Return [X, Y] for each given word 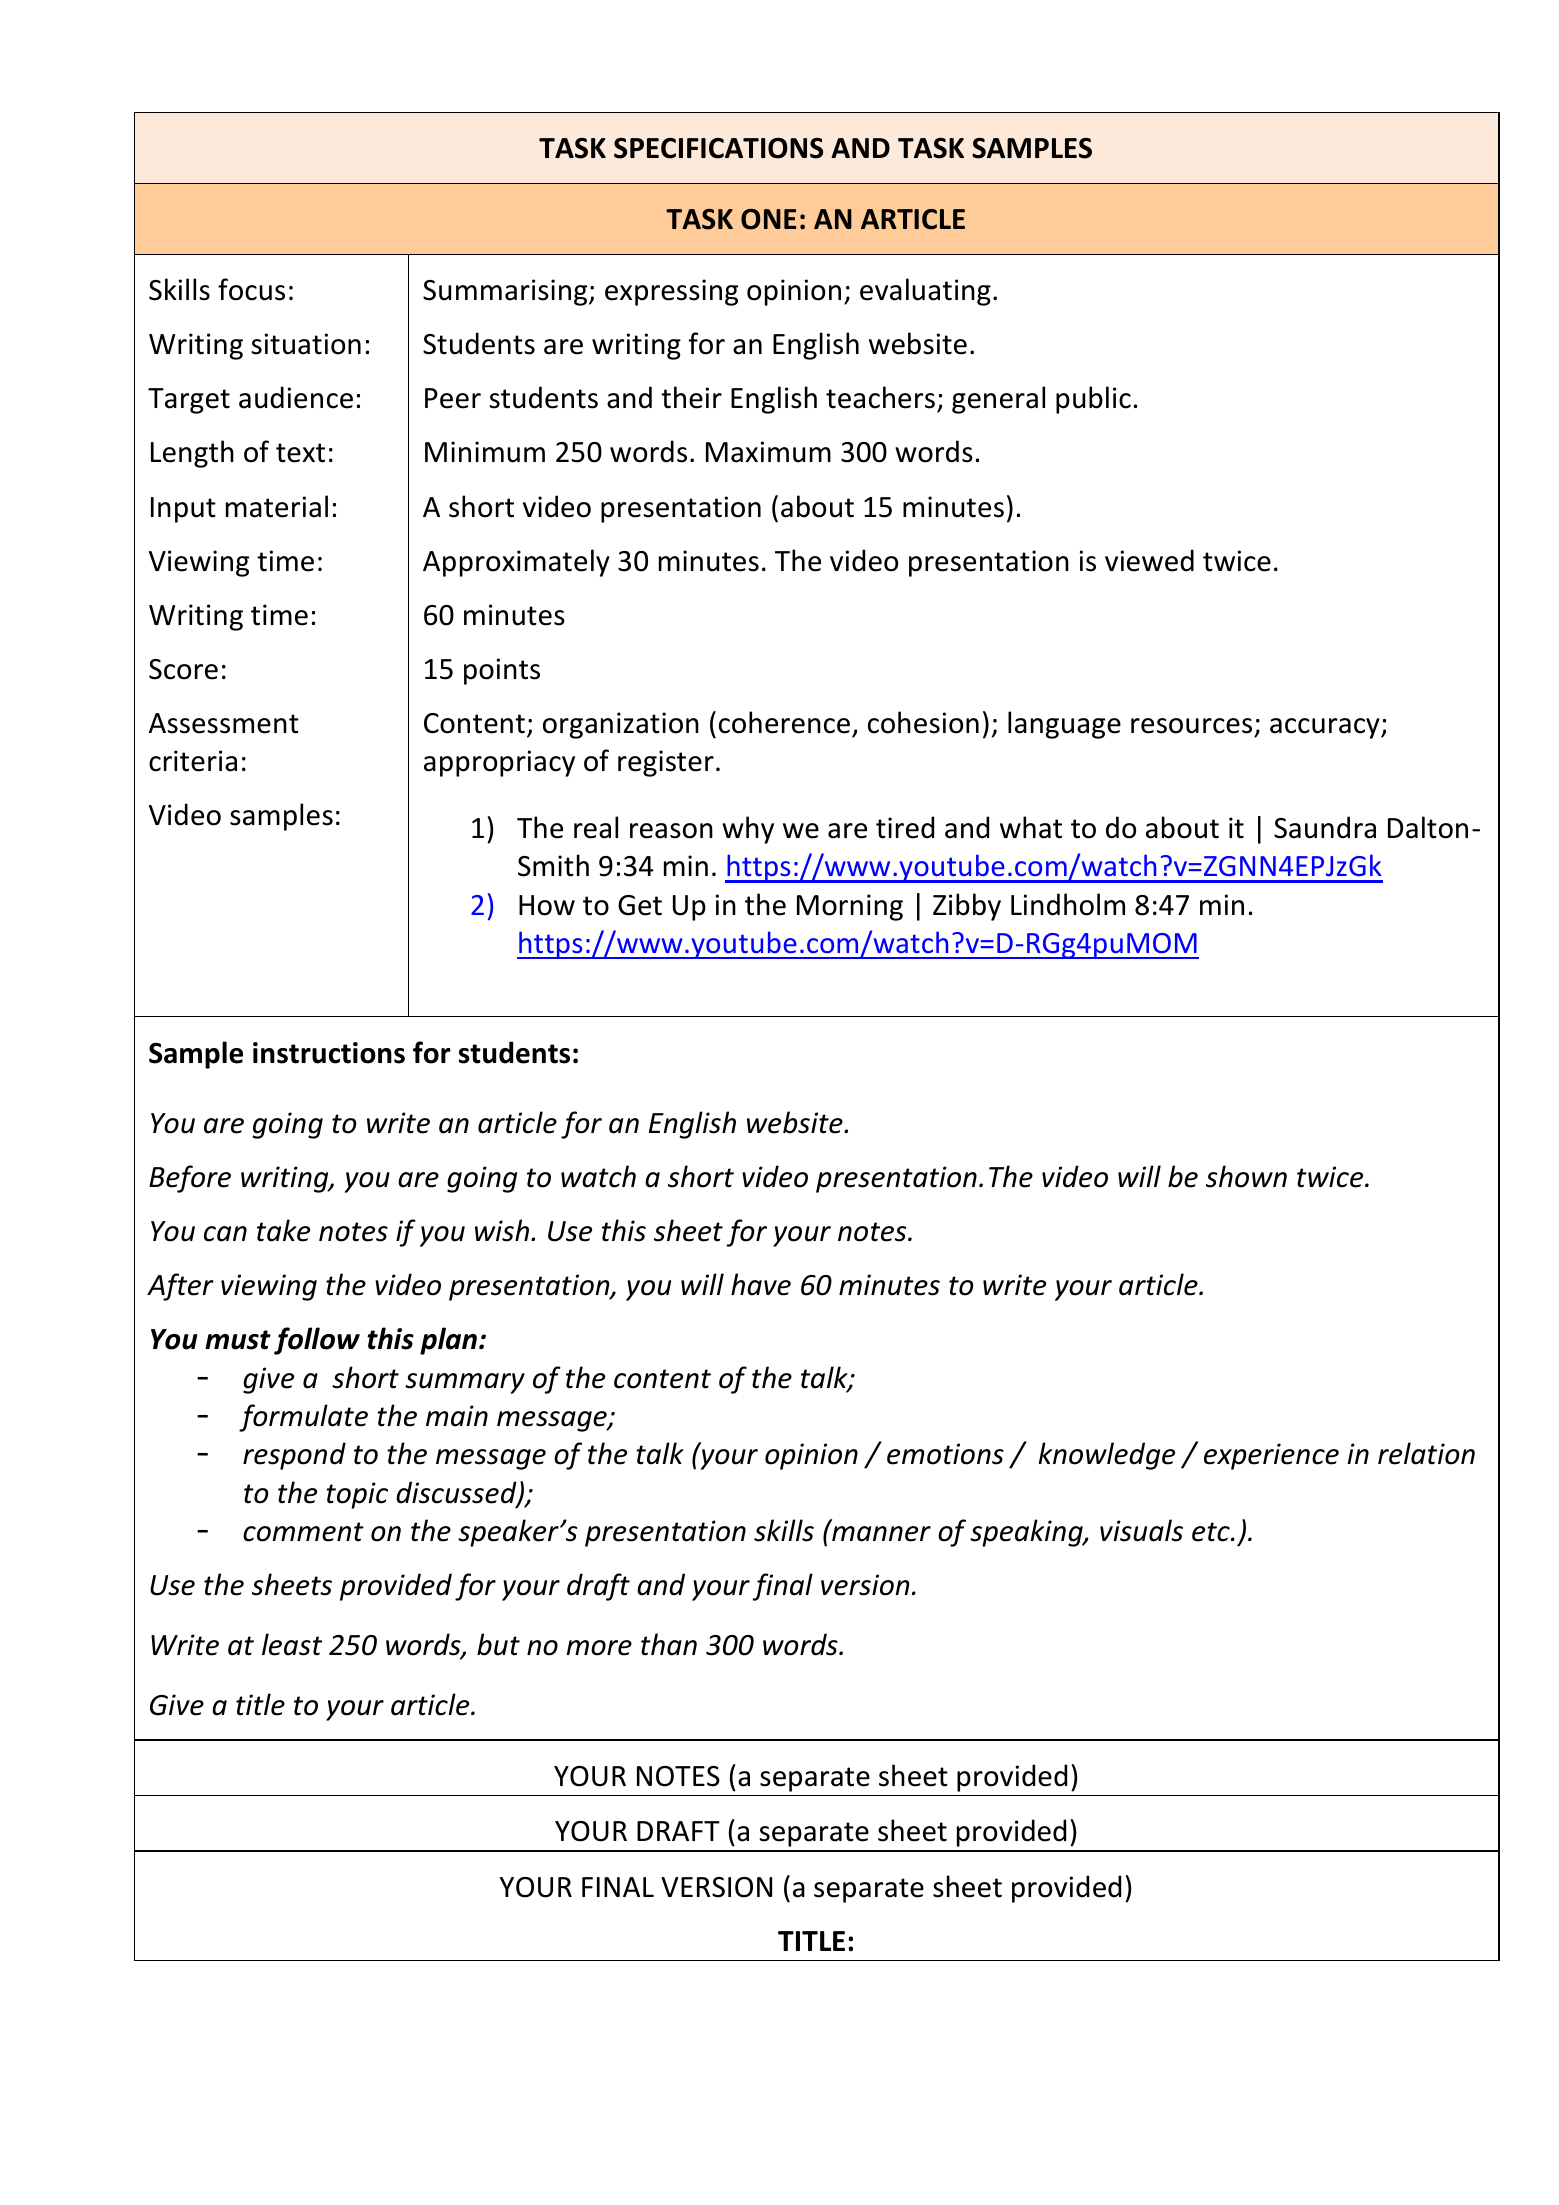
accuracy [1326, 728]
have [761, 1284]
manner [881, 1534]
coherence [784, 722]
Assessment [224, 723]
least [292, 1644]
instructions [329, 1053]
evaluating [925, 292]
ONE [768, 219]
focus [251, 289]
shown [1246, 1176]
